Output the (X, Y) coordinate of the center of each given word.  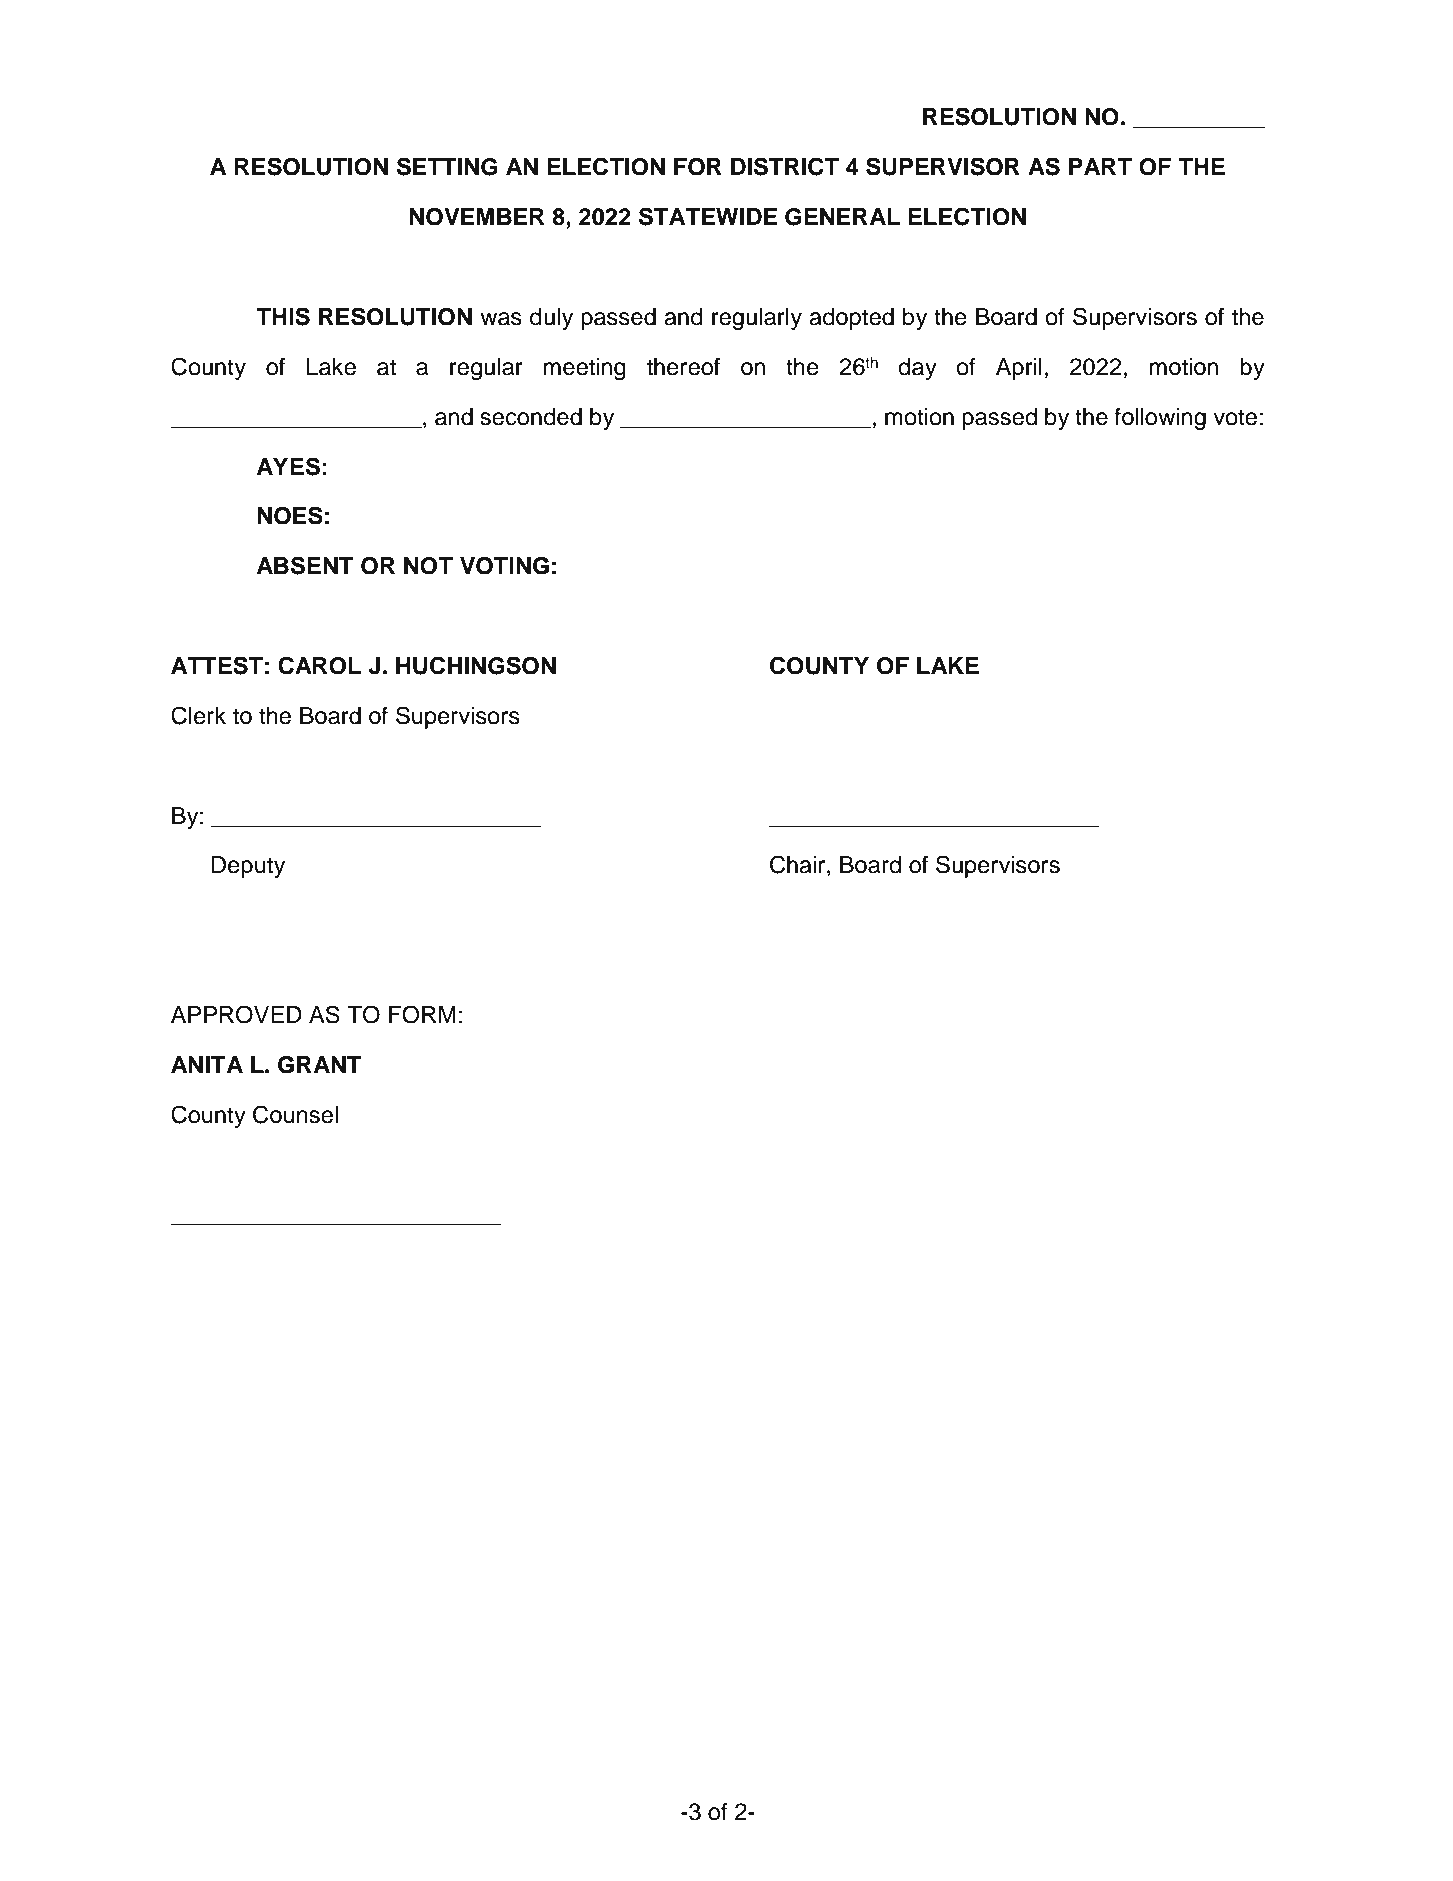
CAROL (319, 665)
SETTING (447, 166)
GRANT (320, 1065)
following (1160, 419)
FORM (422, 1014)
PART (1100, 166)
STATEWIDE (708, 216)
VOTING (504, 566)
